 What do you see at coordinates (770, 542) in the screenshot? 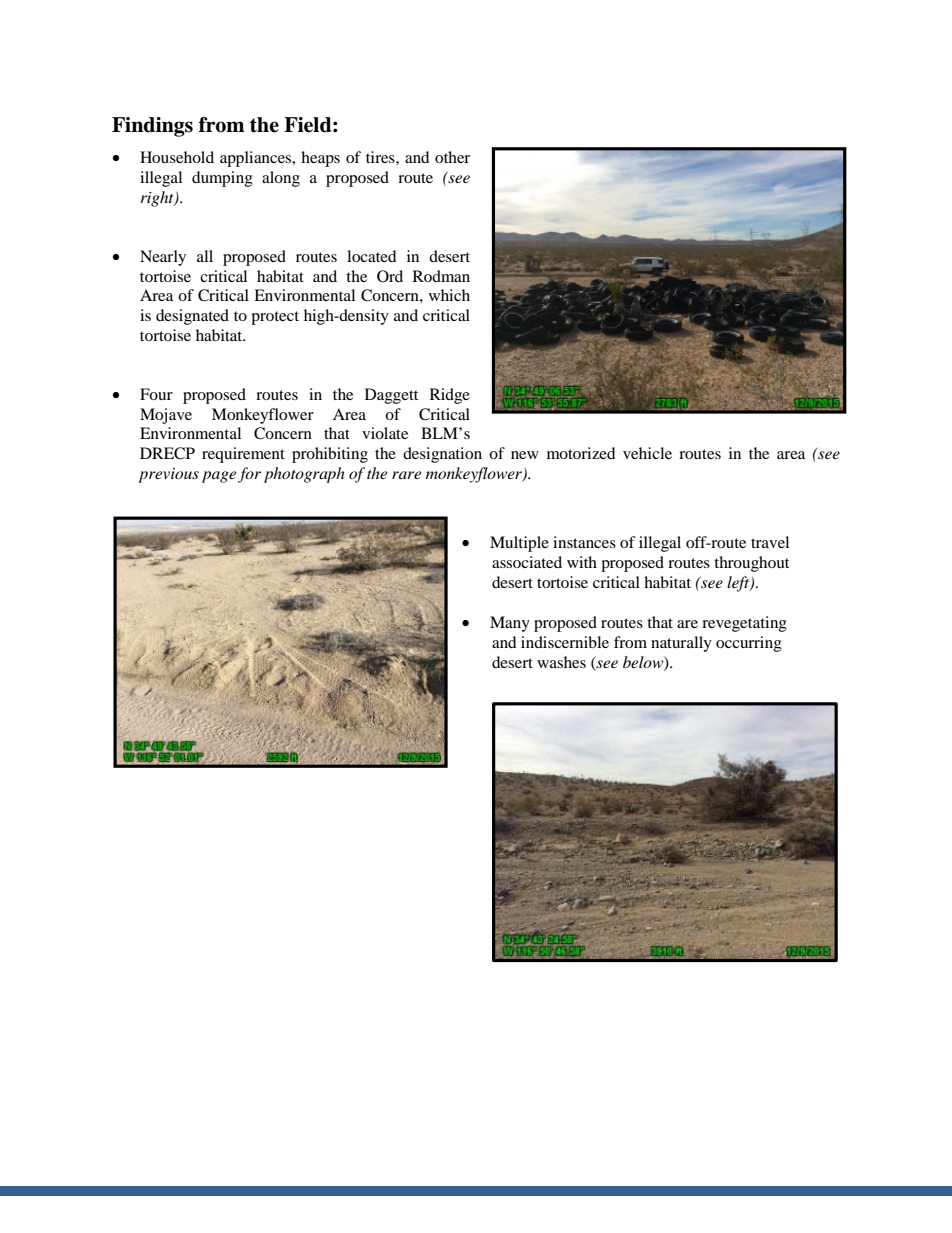
I see `travel` at bounding box center [770, 542].
